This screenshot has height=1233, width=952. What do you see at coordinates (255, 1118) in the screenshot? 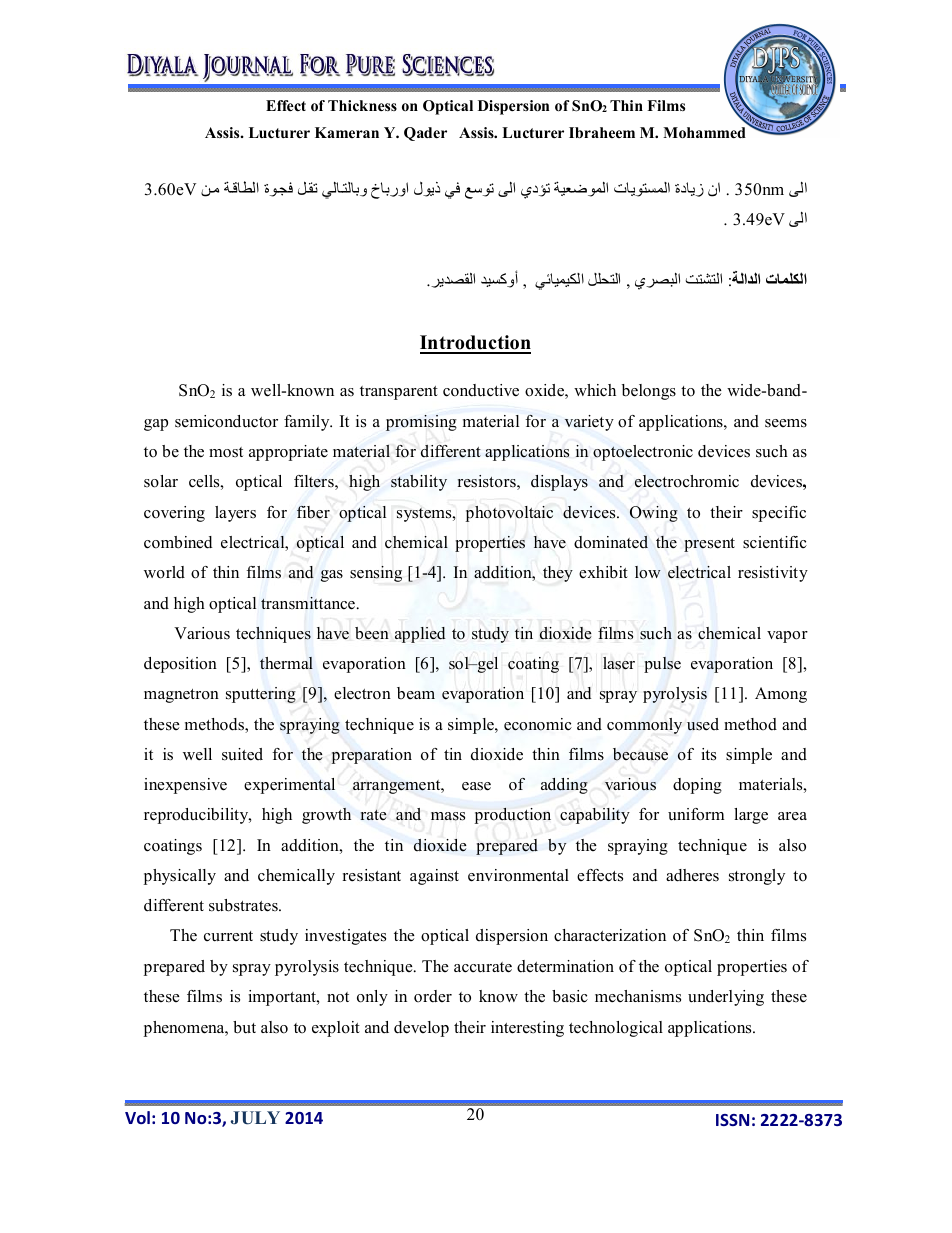
I see `JULY` at bounding box center [255, 1118].
